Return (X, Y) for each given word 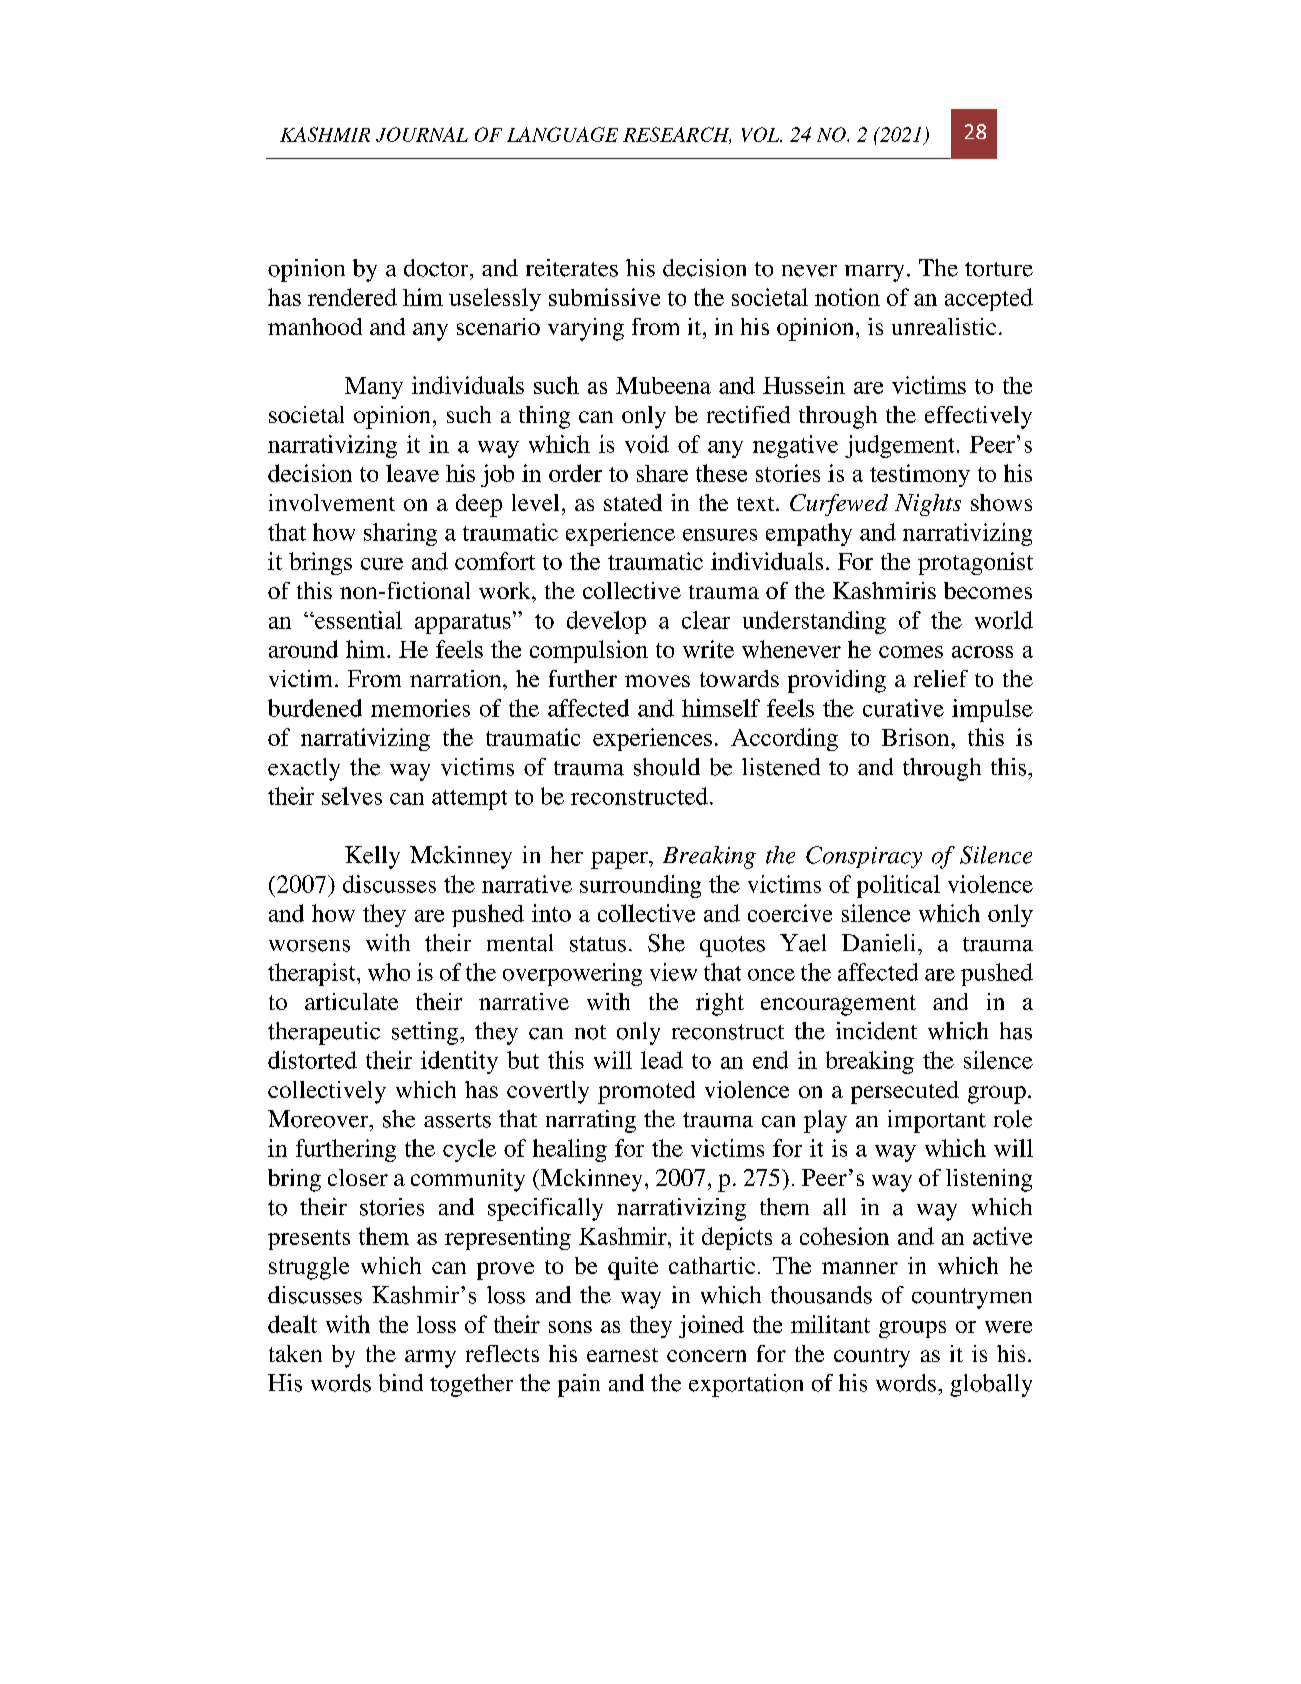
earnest (622, 1355)
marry (874, 273)
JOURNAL (422, 134)
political (898, 886)
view (673, 972)
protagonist (975, 563)
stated (633, 502)
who (389, 972)
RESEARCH (677, 135)
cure (382, 564)
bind (401, 1383)
